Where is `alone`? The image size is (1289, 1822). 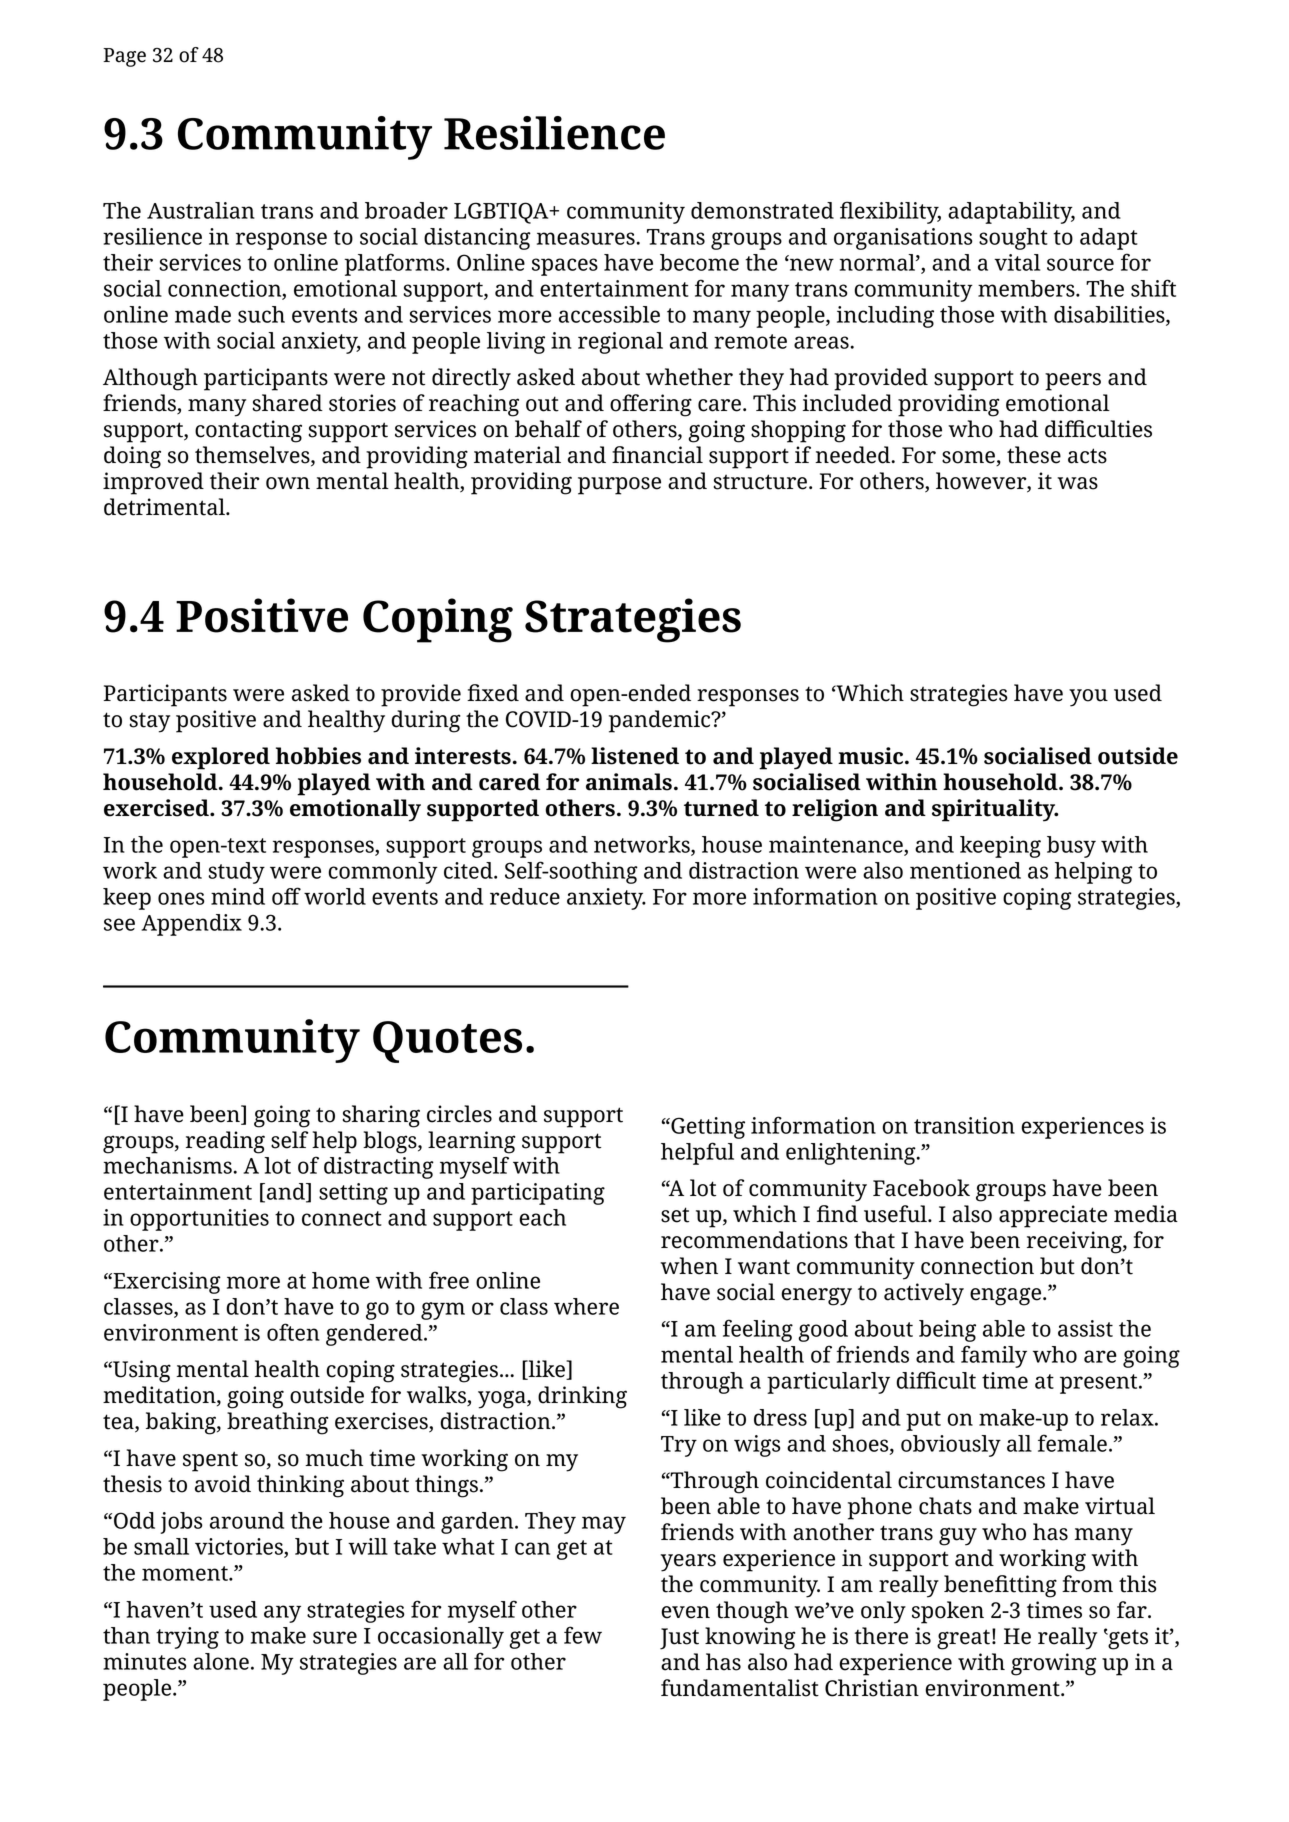
alone is located at coordinates (221, 1661).
